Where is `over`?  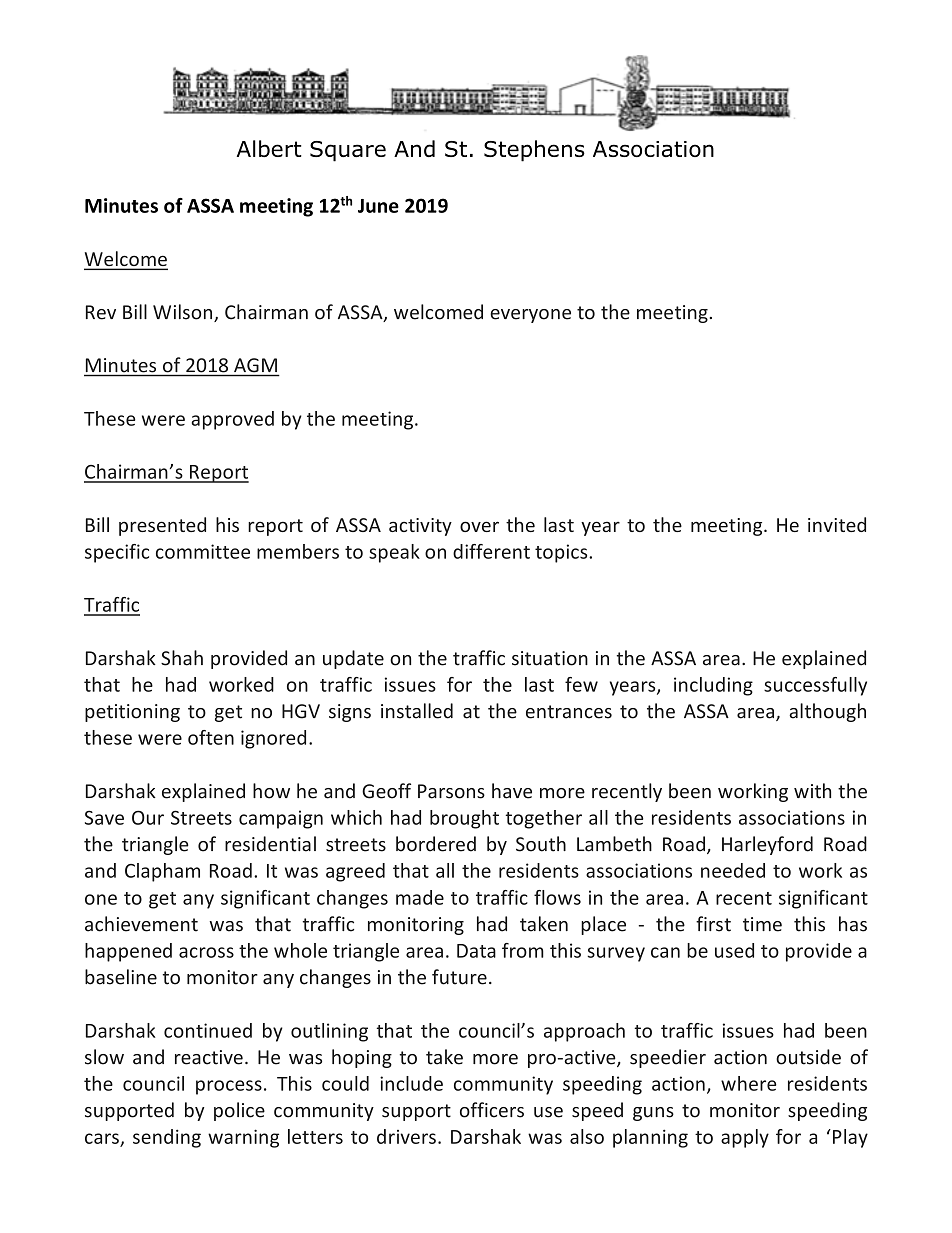
over is located at coordinates (479, 526).
